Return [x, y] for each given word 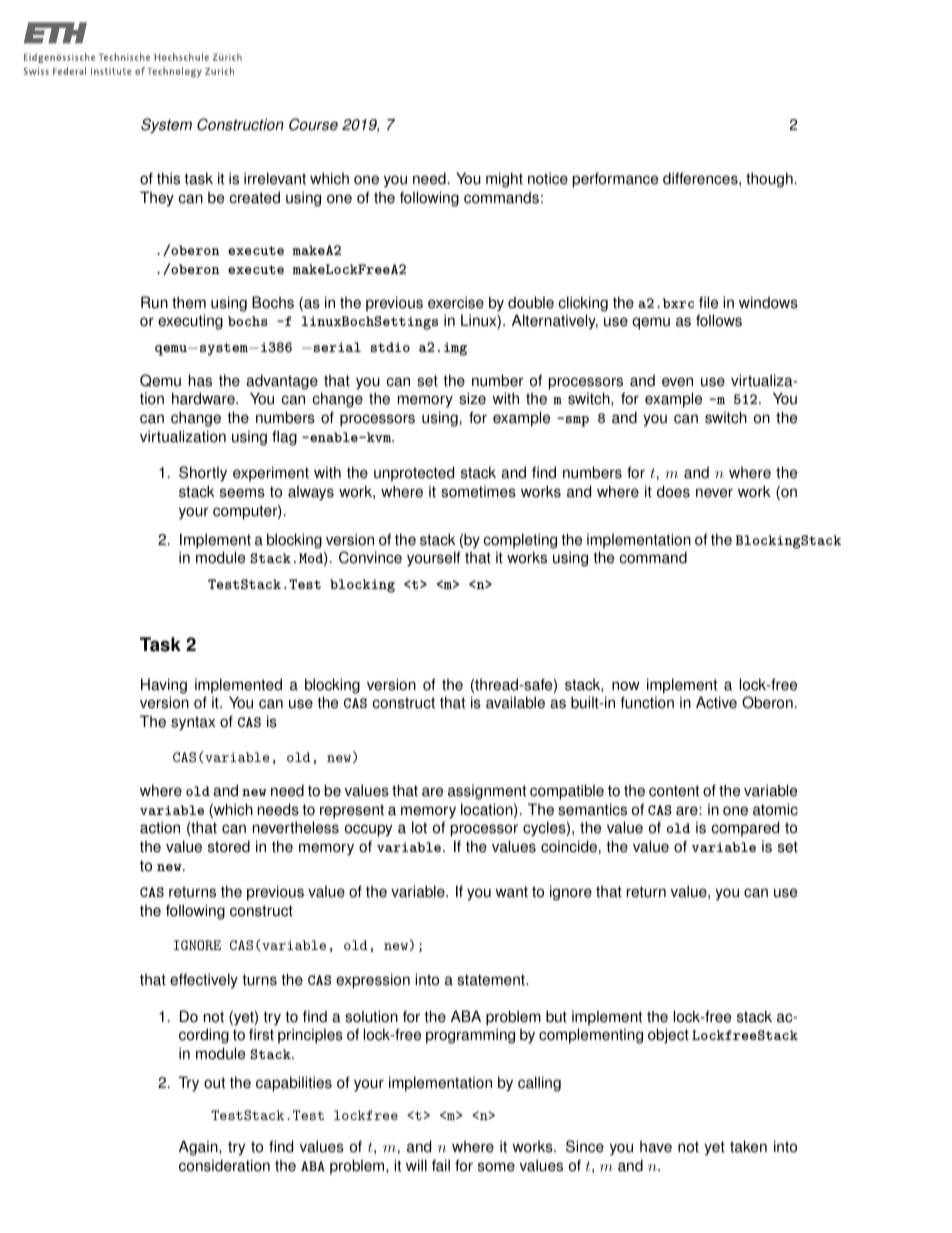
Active [716, 702]
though [769, 180]
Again [199, 1148]
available [515, 702]
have [656, 1146]
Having [164, 686]
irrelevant [275, 178]
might [504, 180]
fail [441, 1165]
